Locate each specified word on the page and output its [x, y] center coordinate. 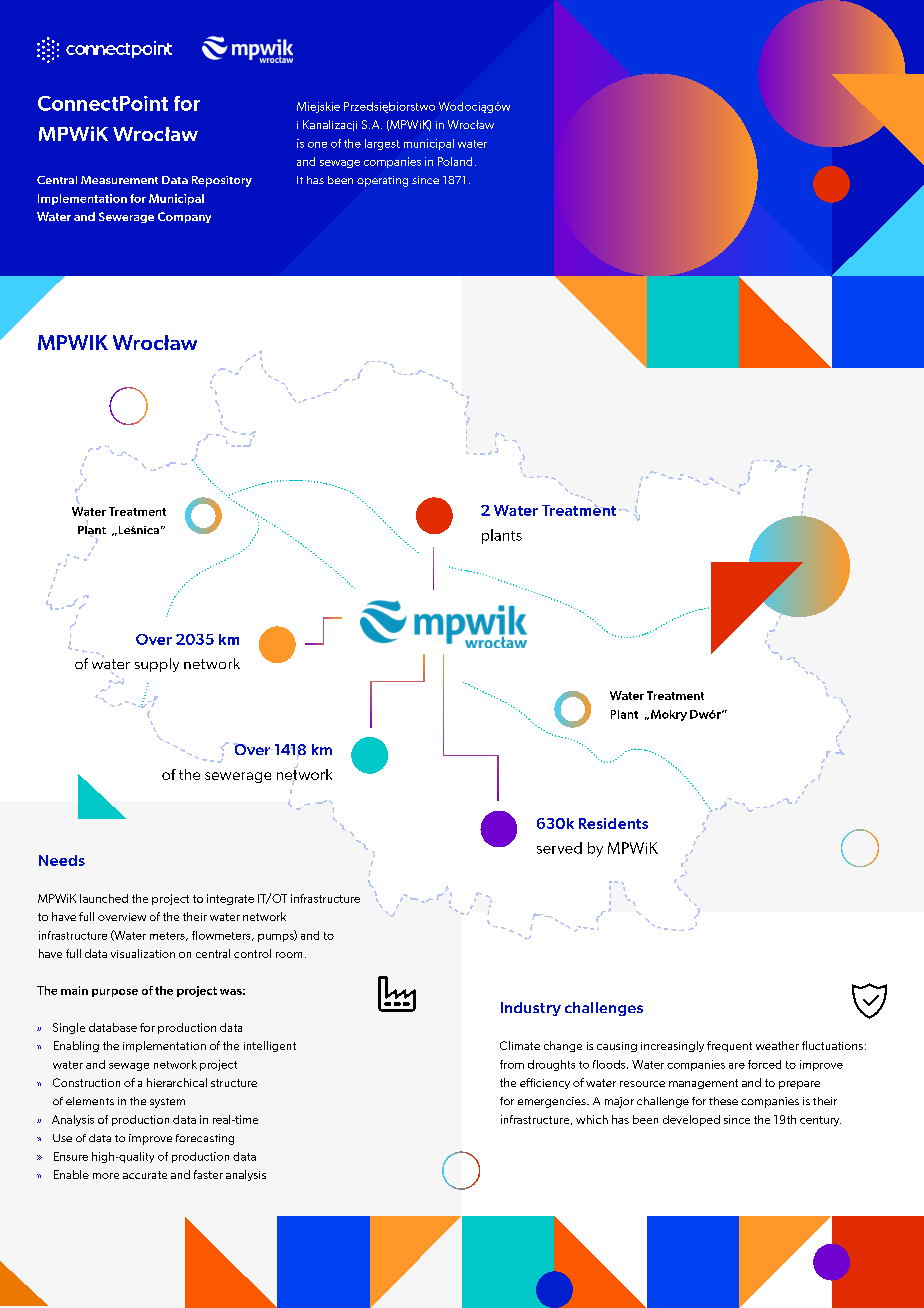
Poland [455, 161]
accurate [145, 1175]
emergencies [553, 1102]
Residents [613, 823]
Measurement [119, 180]
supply [157, 665]
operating [382, 181]
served [559, 848]
